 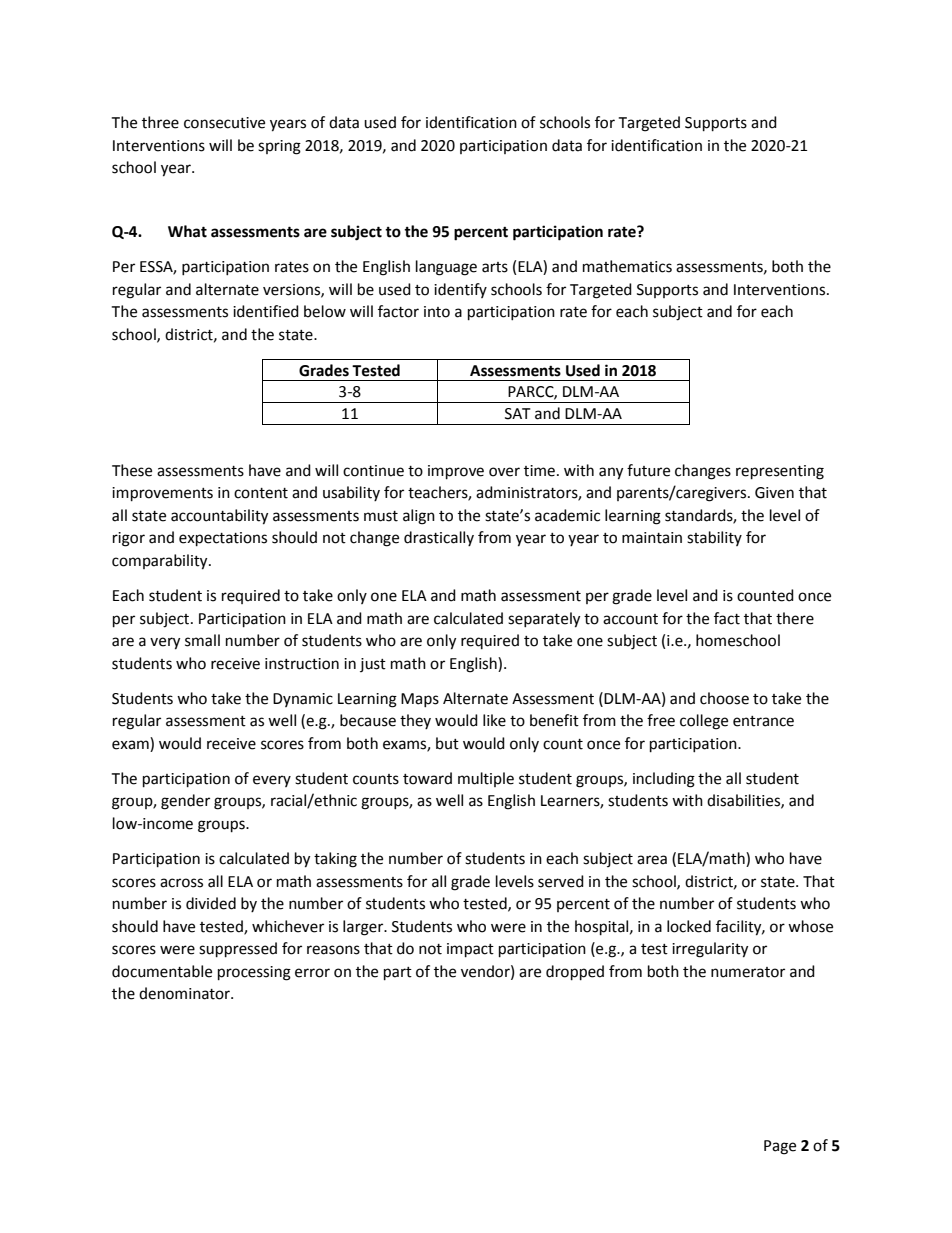 I want to click on dropped, so click(x=575, y=973).
